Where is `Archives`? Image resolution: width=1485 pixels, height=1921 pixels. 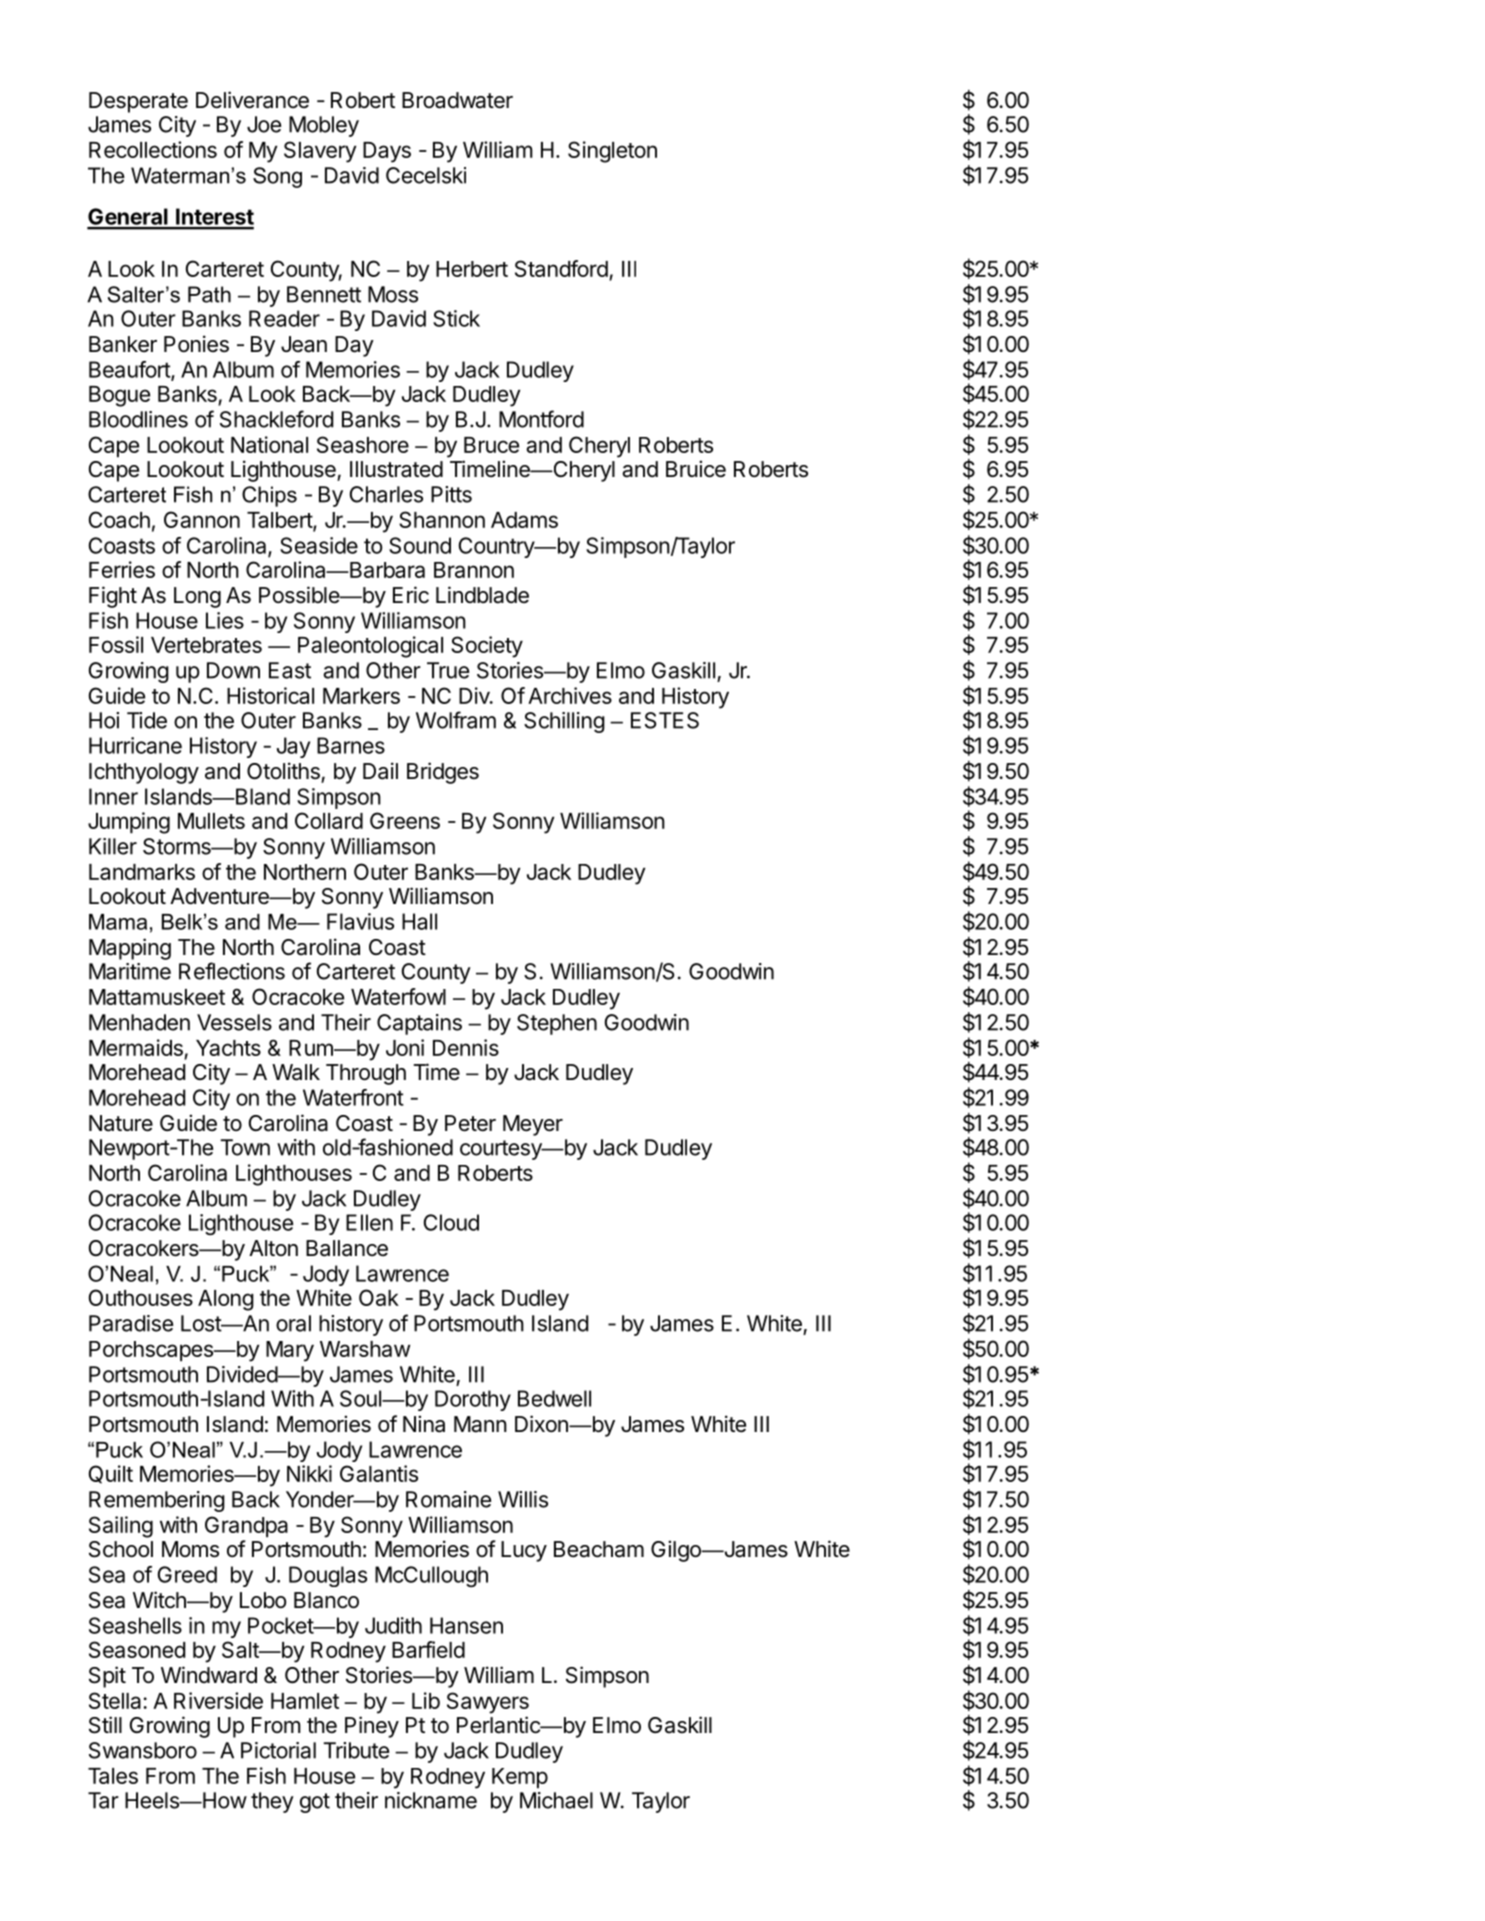
Archives is located at coordinates (570, 695).
